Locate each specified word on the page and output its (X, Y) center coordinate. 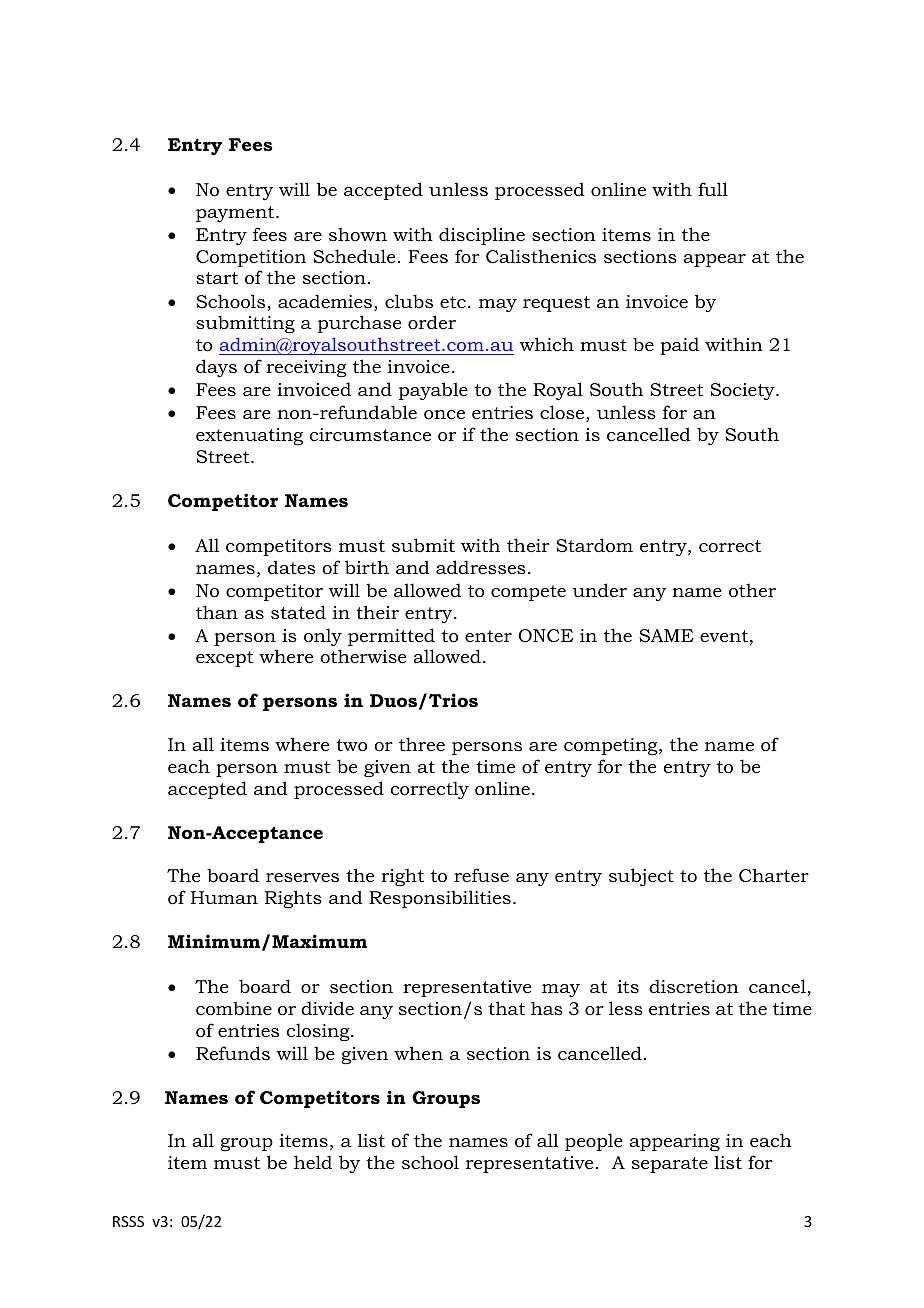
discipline (482, 236)
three (422, 744)
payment (236, 214)
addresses (481, 567)
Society (743, 391)
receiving (306, 368)
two (351, 745)
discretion (694, 986)
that (506, 1008)
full (713, 189)
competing (612, 746)
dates (292, 567)
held (313, 1162)
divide (327, 1008)
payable (433, 391)
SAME (666, 636)
